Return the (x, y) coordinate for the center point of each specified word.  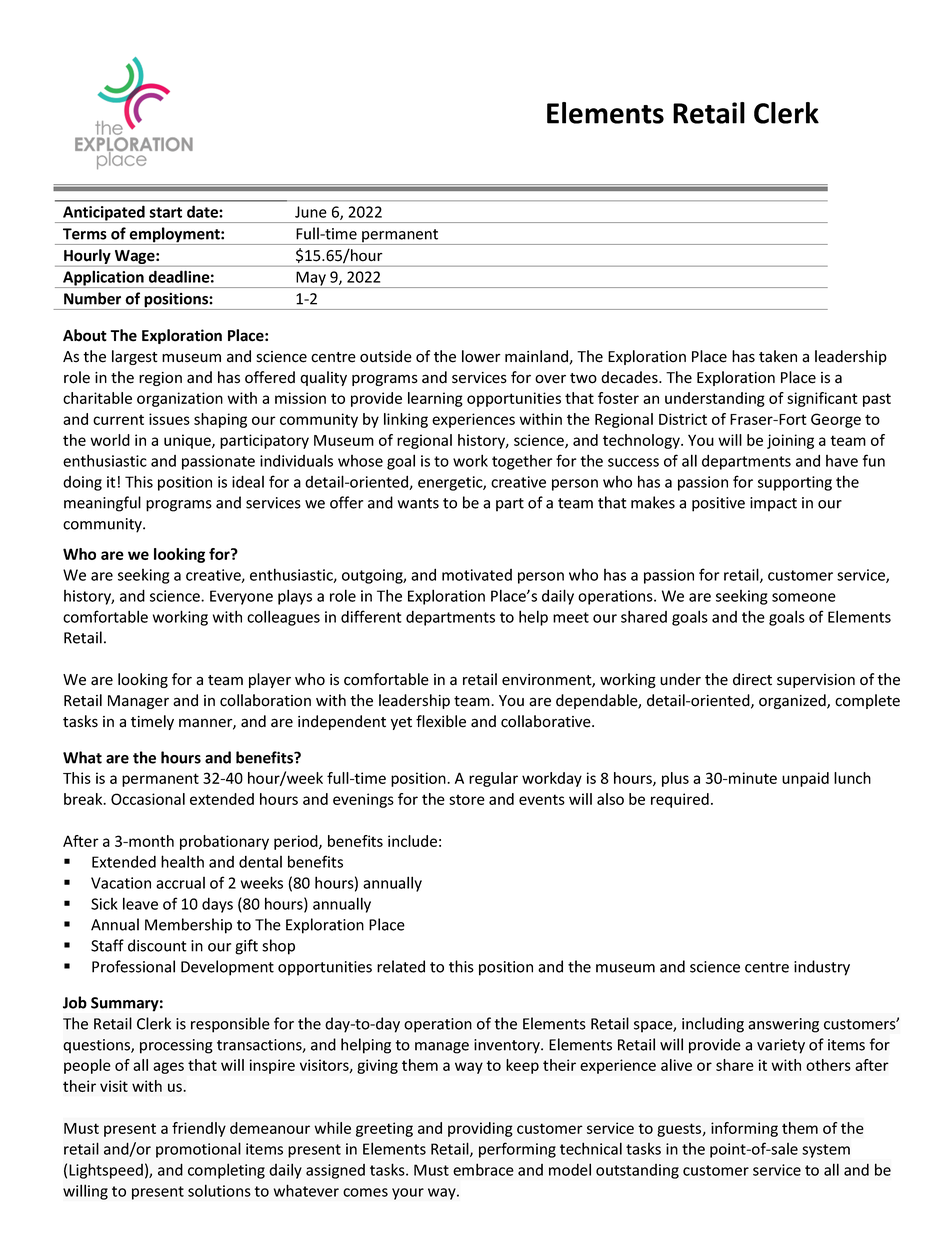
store (467, 799)
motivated (477, 575)
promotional (198, 1150)
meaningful (102, 504)
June (311, 212)
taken (778, 356)
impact (773, 504)
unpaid (805, 779)
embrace (483, 1169)
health (182, 861)
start (165, 212)
